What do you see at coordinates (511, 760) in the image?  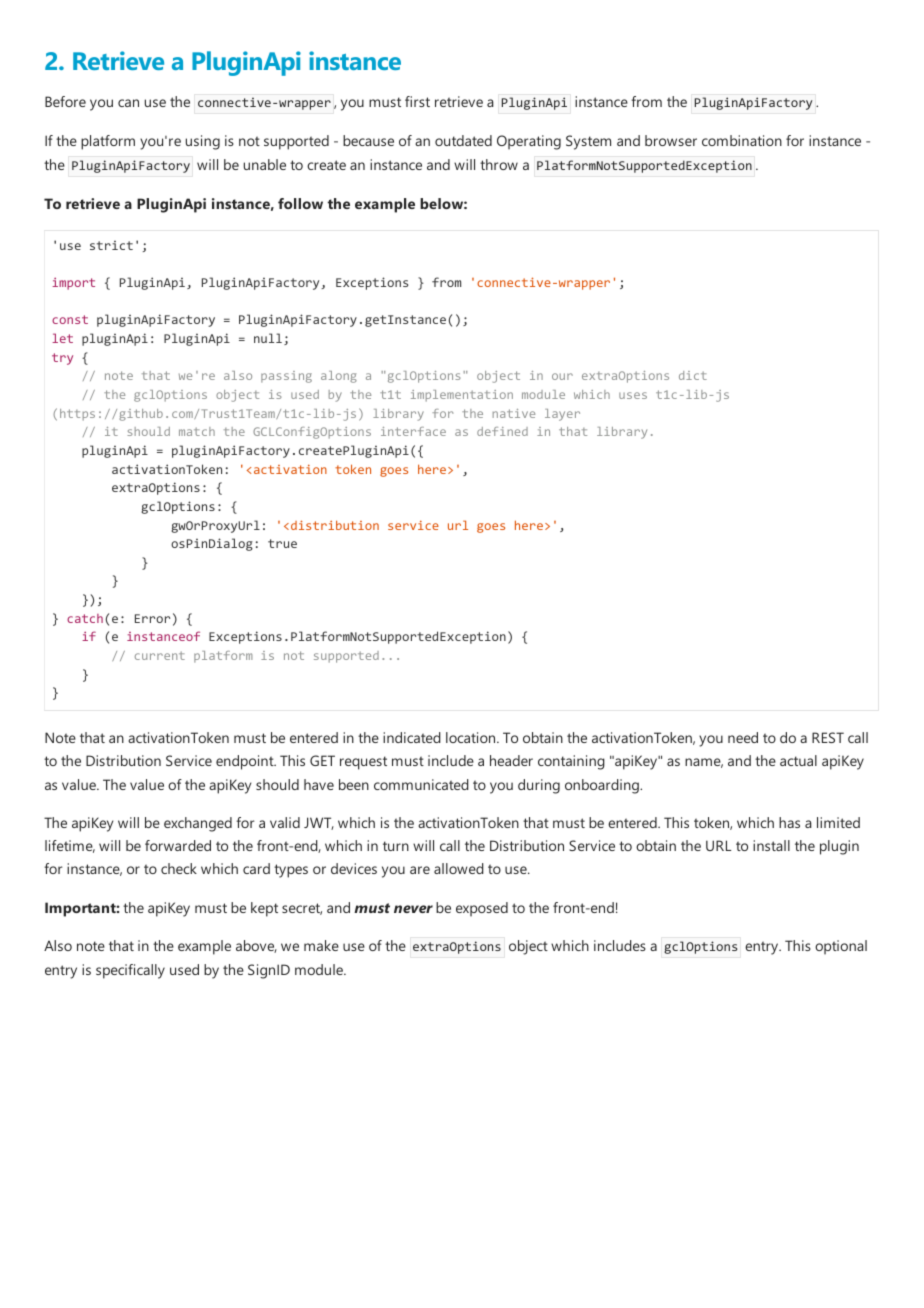 I see `header` at bounding box center [511, 760].
